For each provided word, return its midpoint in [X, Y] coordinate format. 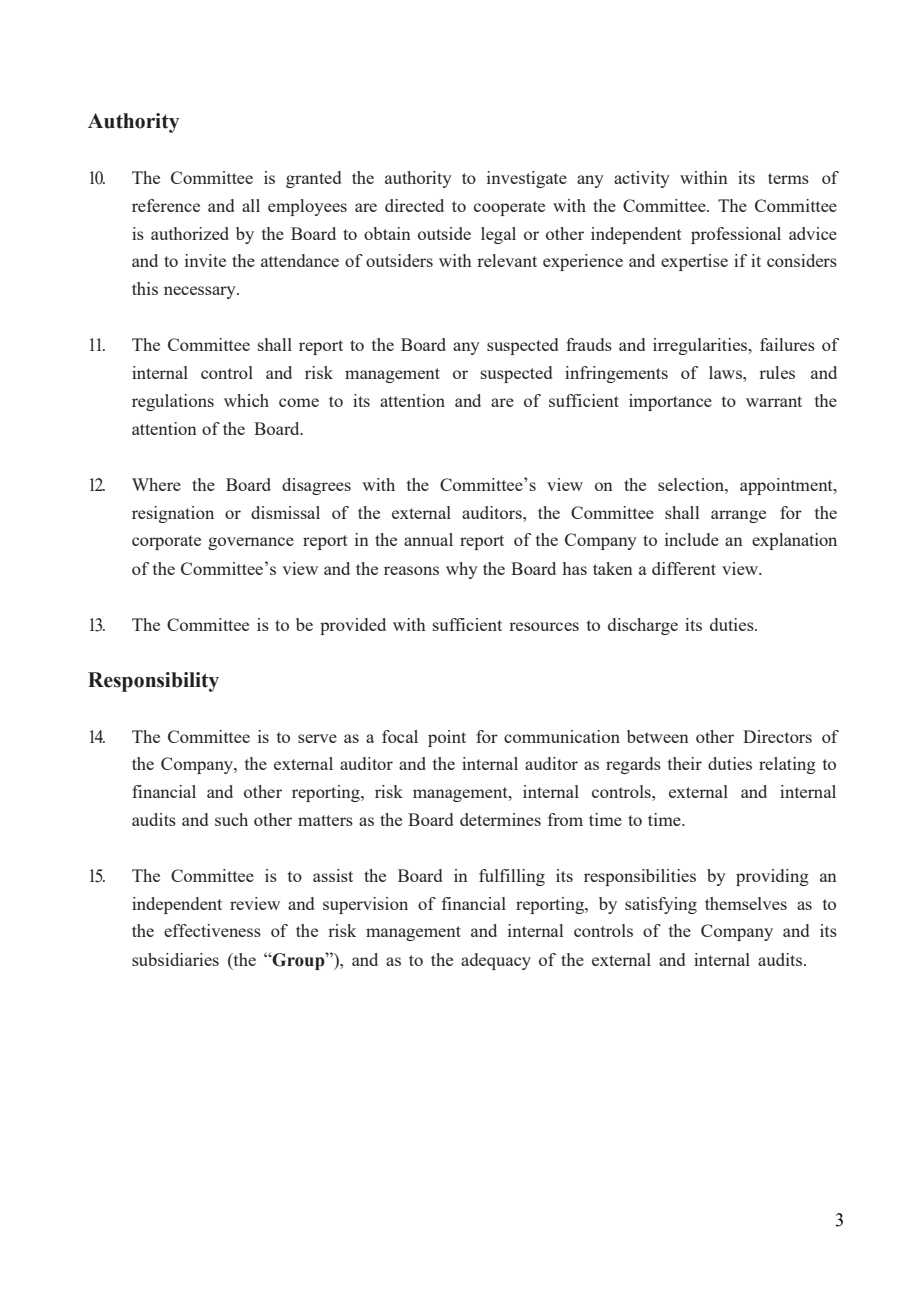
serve [317, 738]
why [462, 570]
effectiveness [212, 930]
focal [400, 736]
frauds [589, 344]
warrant [774, 401]
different [684, 568]
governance [251, 543]
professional [736, 235]
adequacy [496, 961]
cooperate [509, 208]
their [685, 763]
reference [166, 205]
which [246, 400]
